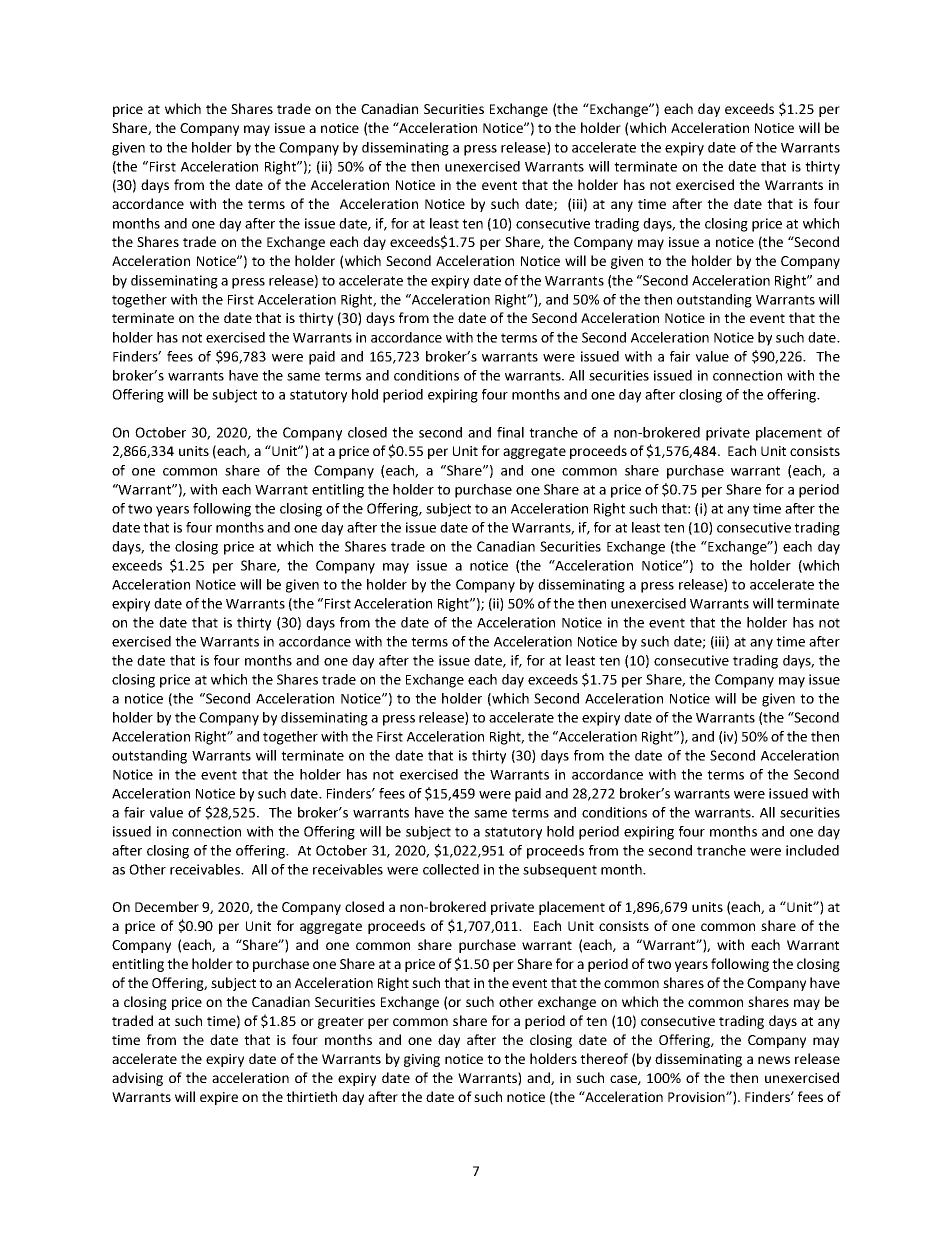 This screenshot has width=952, height=1233. Describe the element at coordinates (812, 850) in the screenshot. I see `included` at that location.
